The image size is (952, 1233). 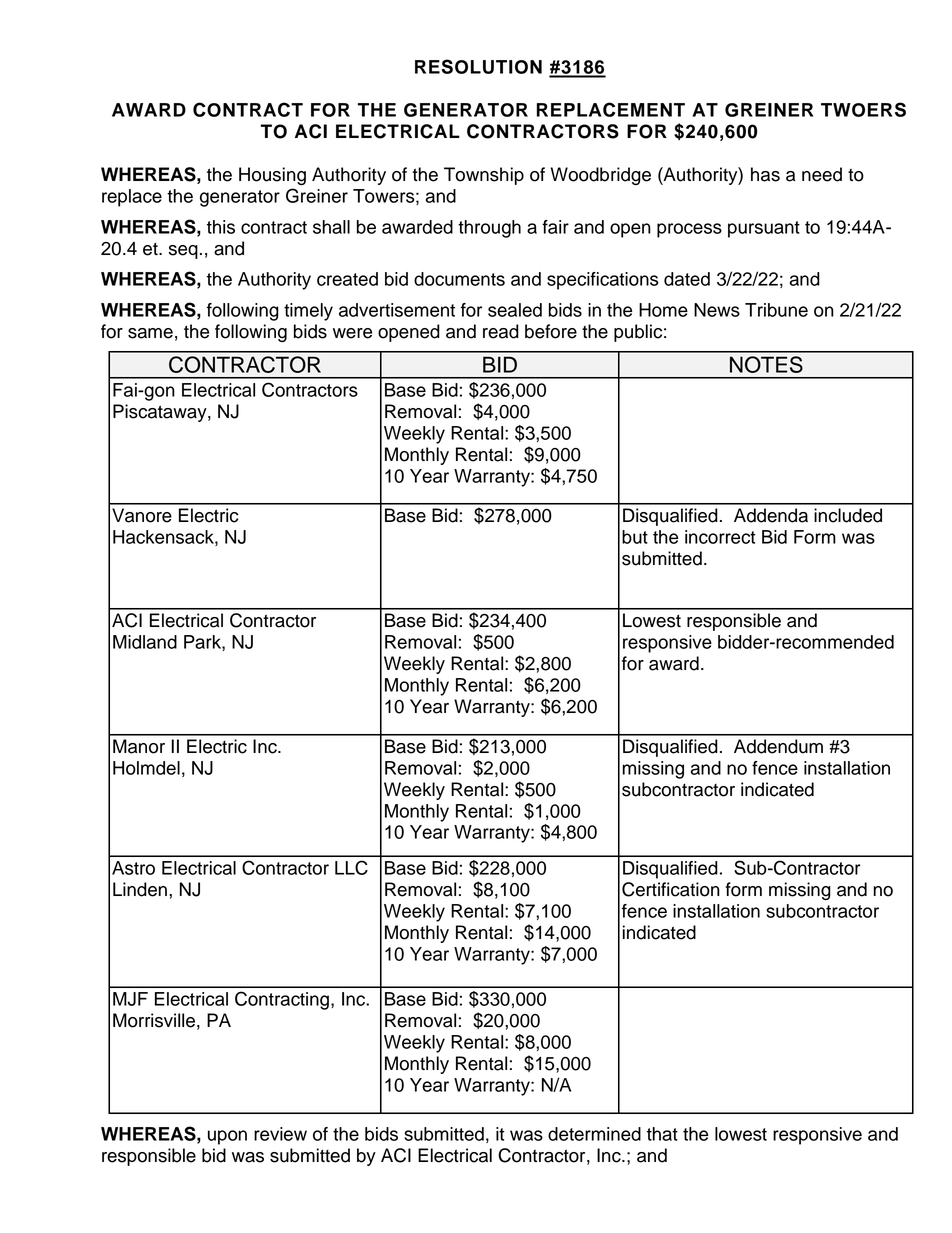 I want to click on Certification, so click(x=671, y=889).
